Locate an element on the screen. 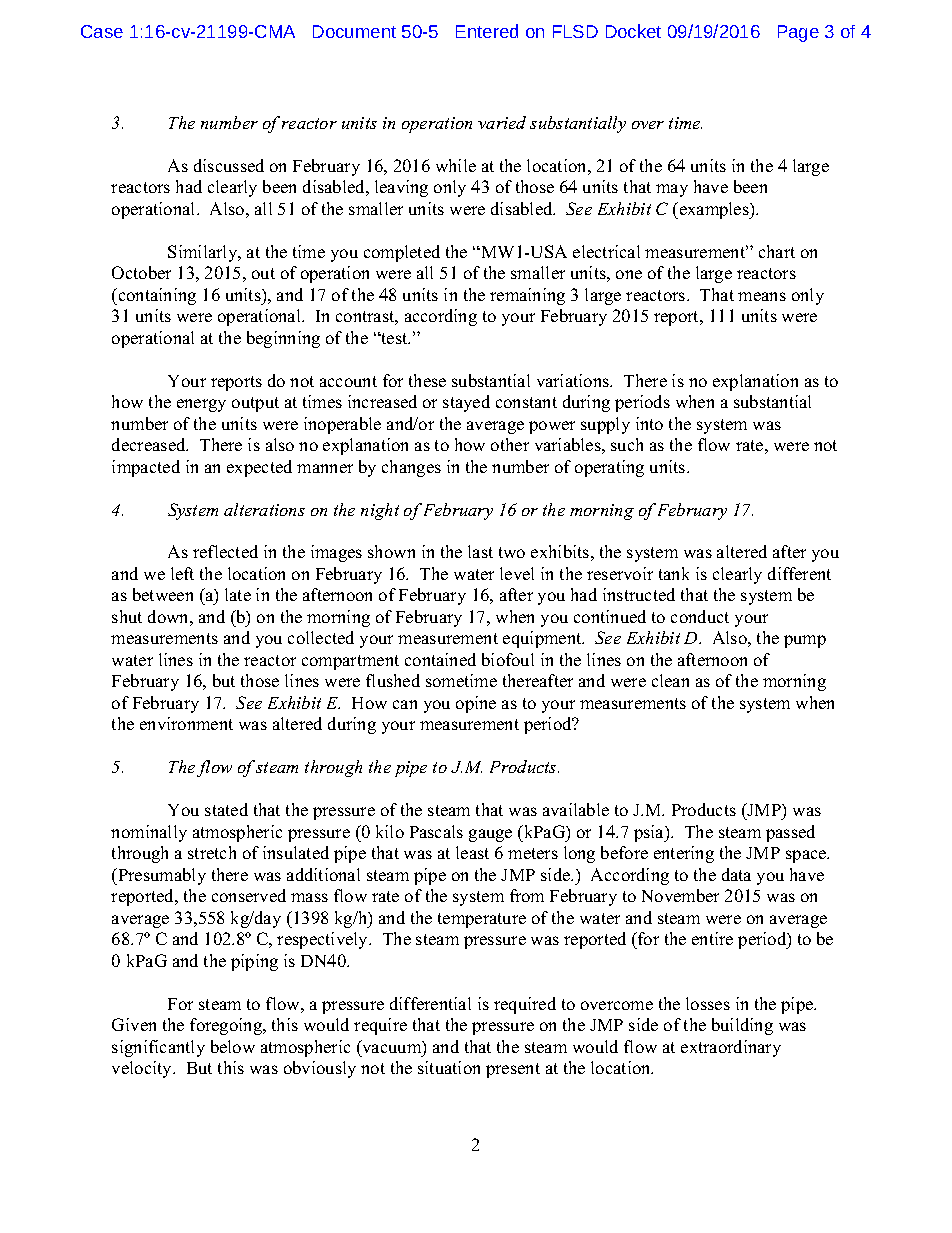 The width and height of the screenshot is (952, 1233). Page is located at coordinates (798, 33).
